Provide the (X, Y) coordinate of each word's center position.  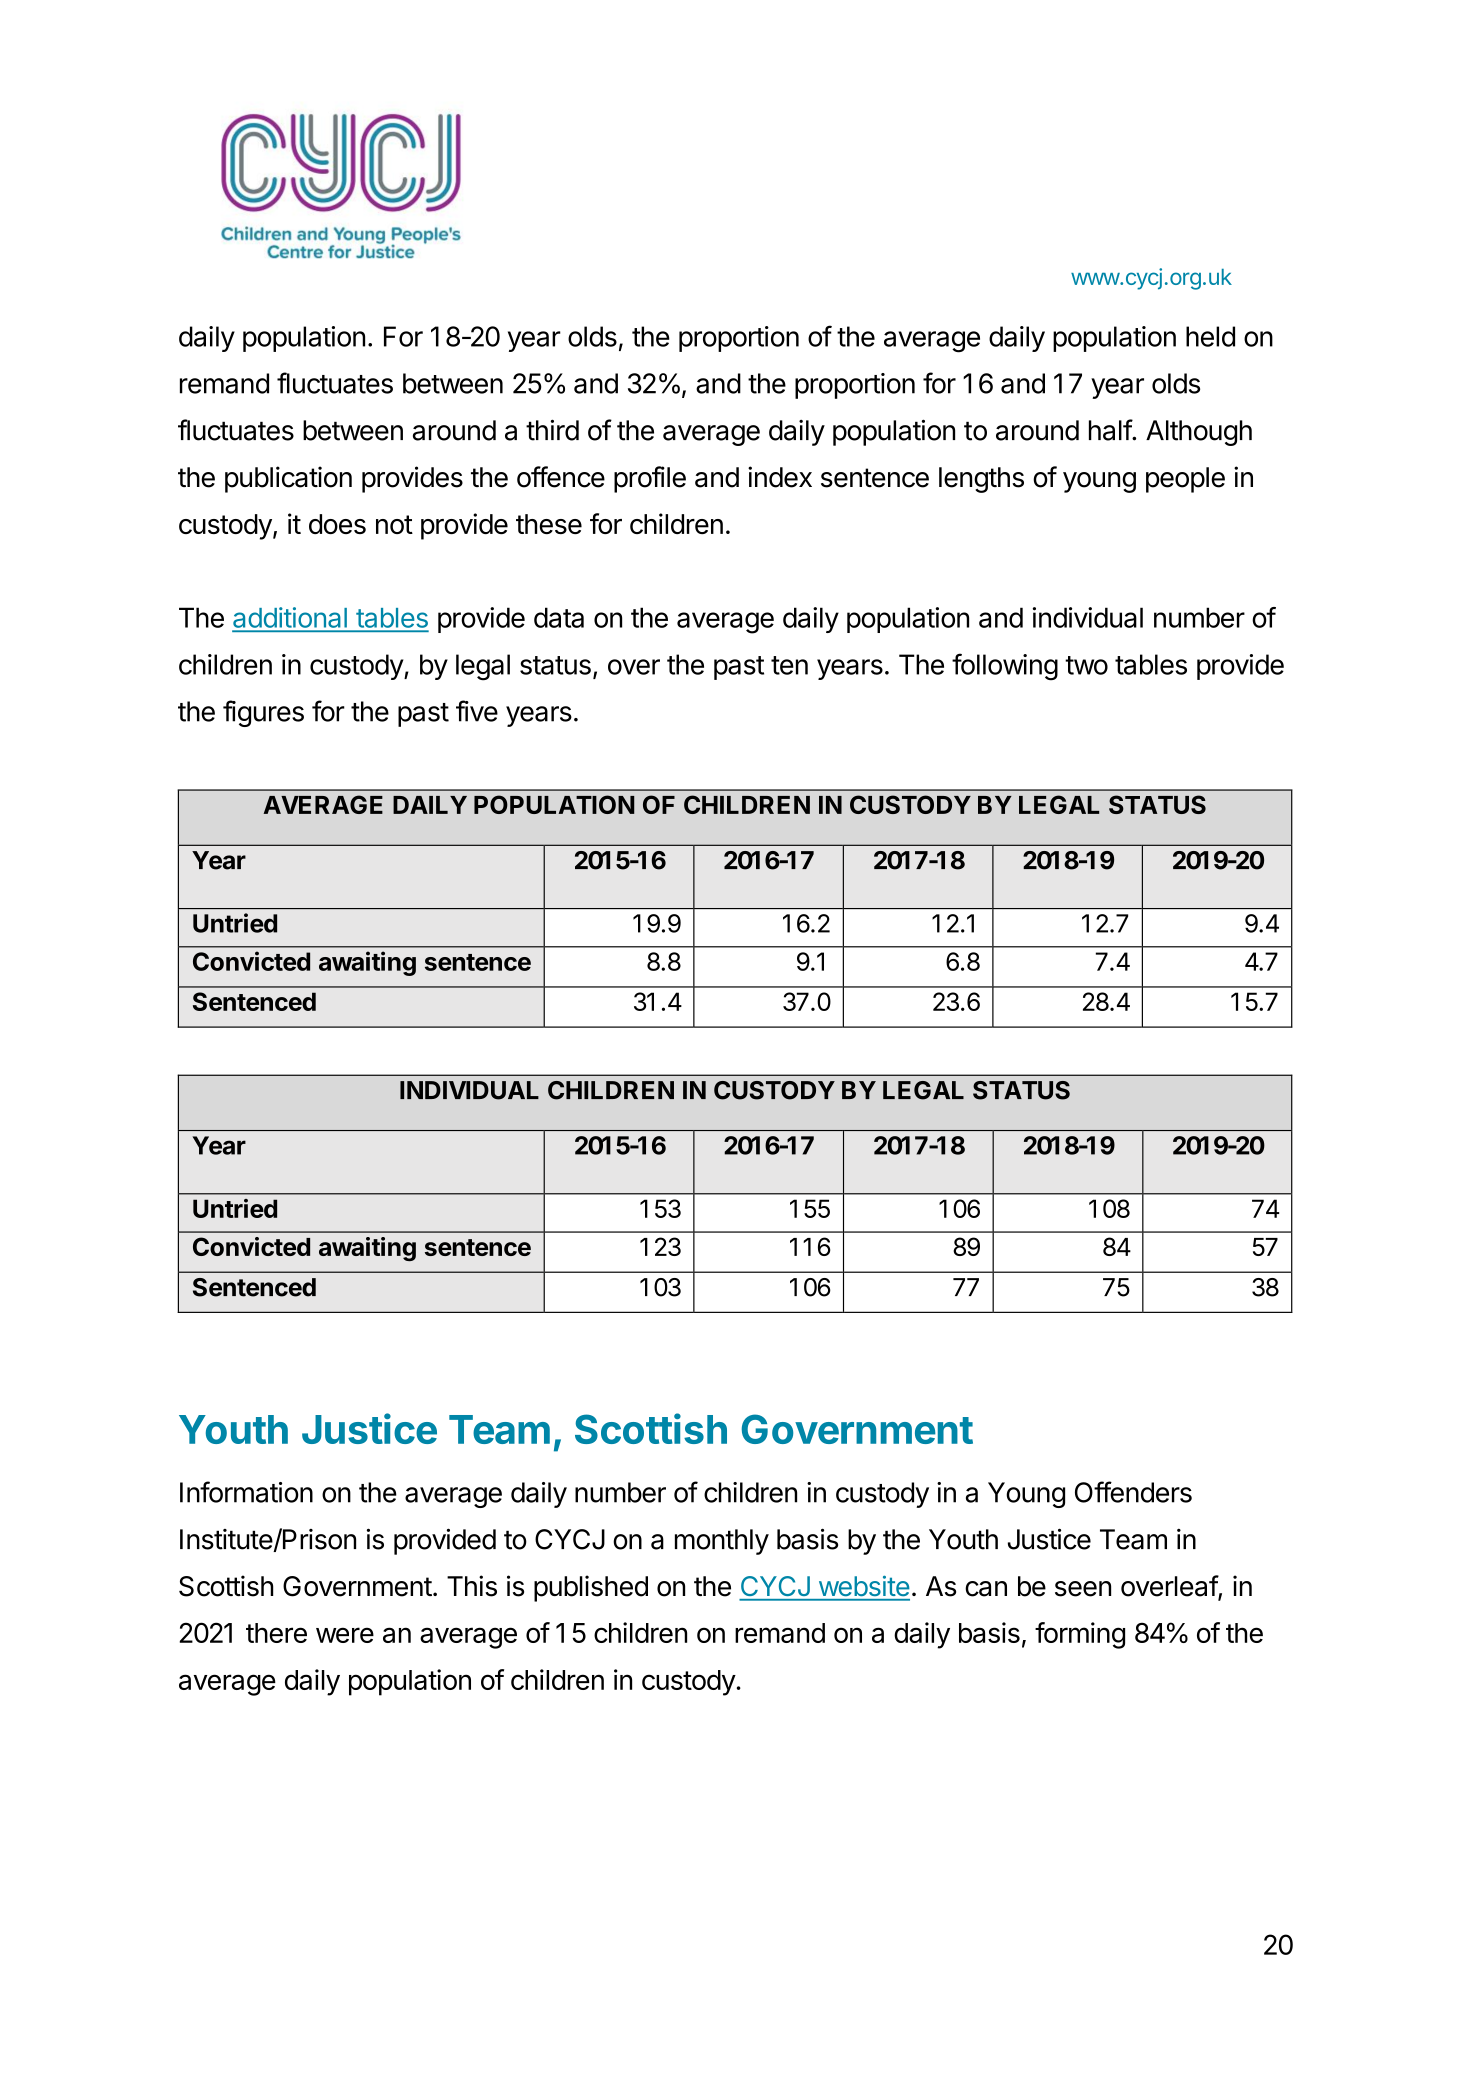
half (1111, 430)
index (780, 477)
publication (288, 479)
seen (1083, 1589)
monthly (722, 1542)
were (345, 1635)
